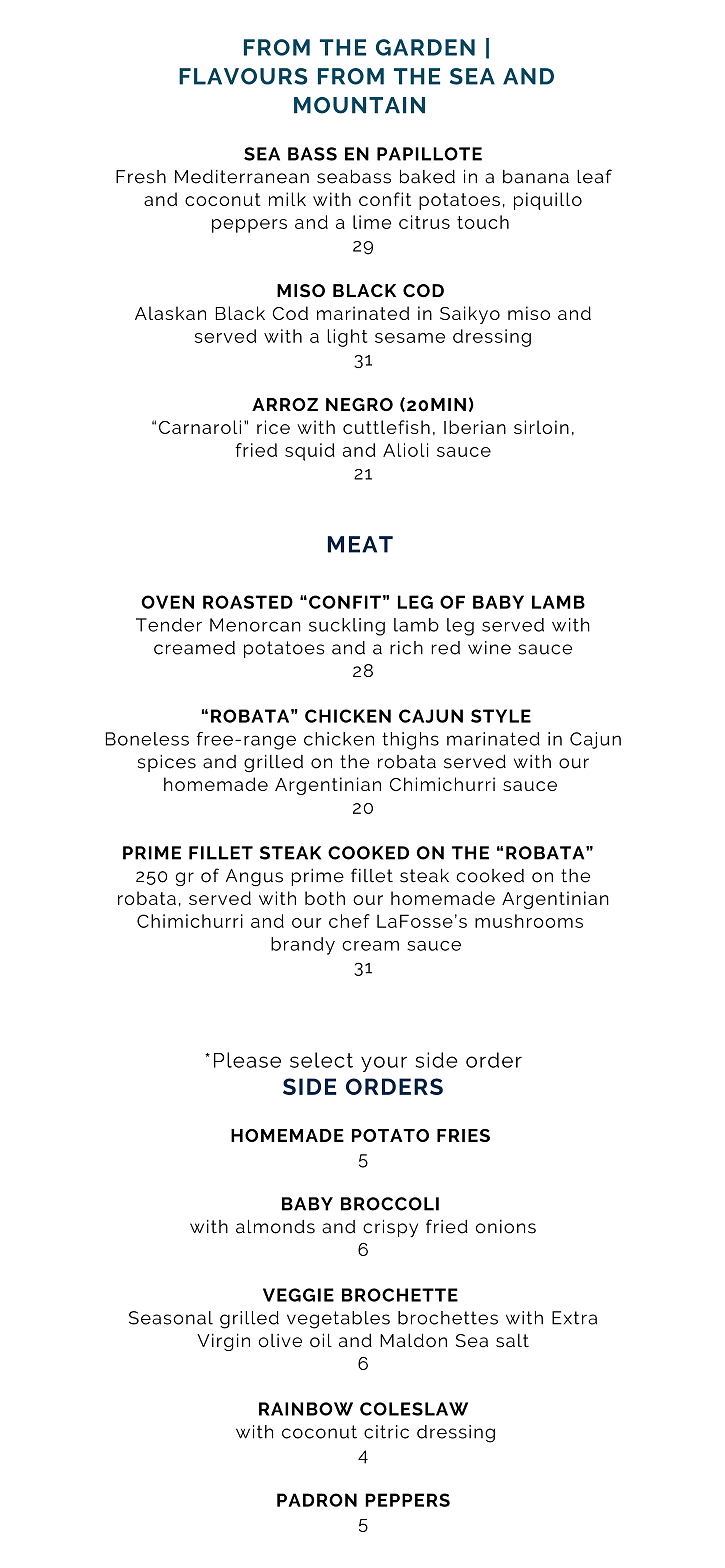 This screenshot has height=1568, width=725. What do you see at coordinates (170, 313) in the screenshot?
I see `Alaskan` at bounding box center [170, 313].
